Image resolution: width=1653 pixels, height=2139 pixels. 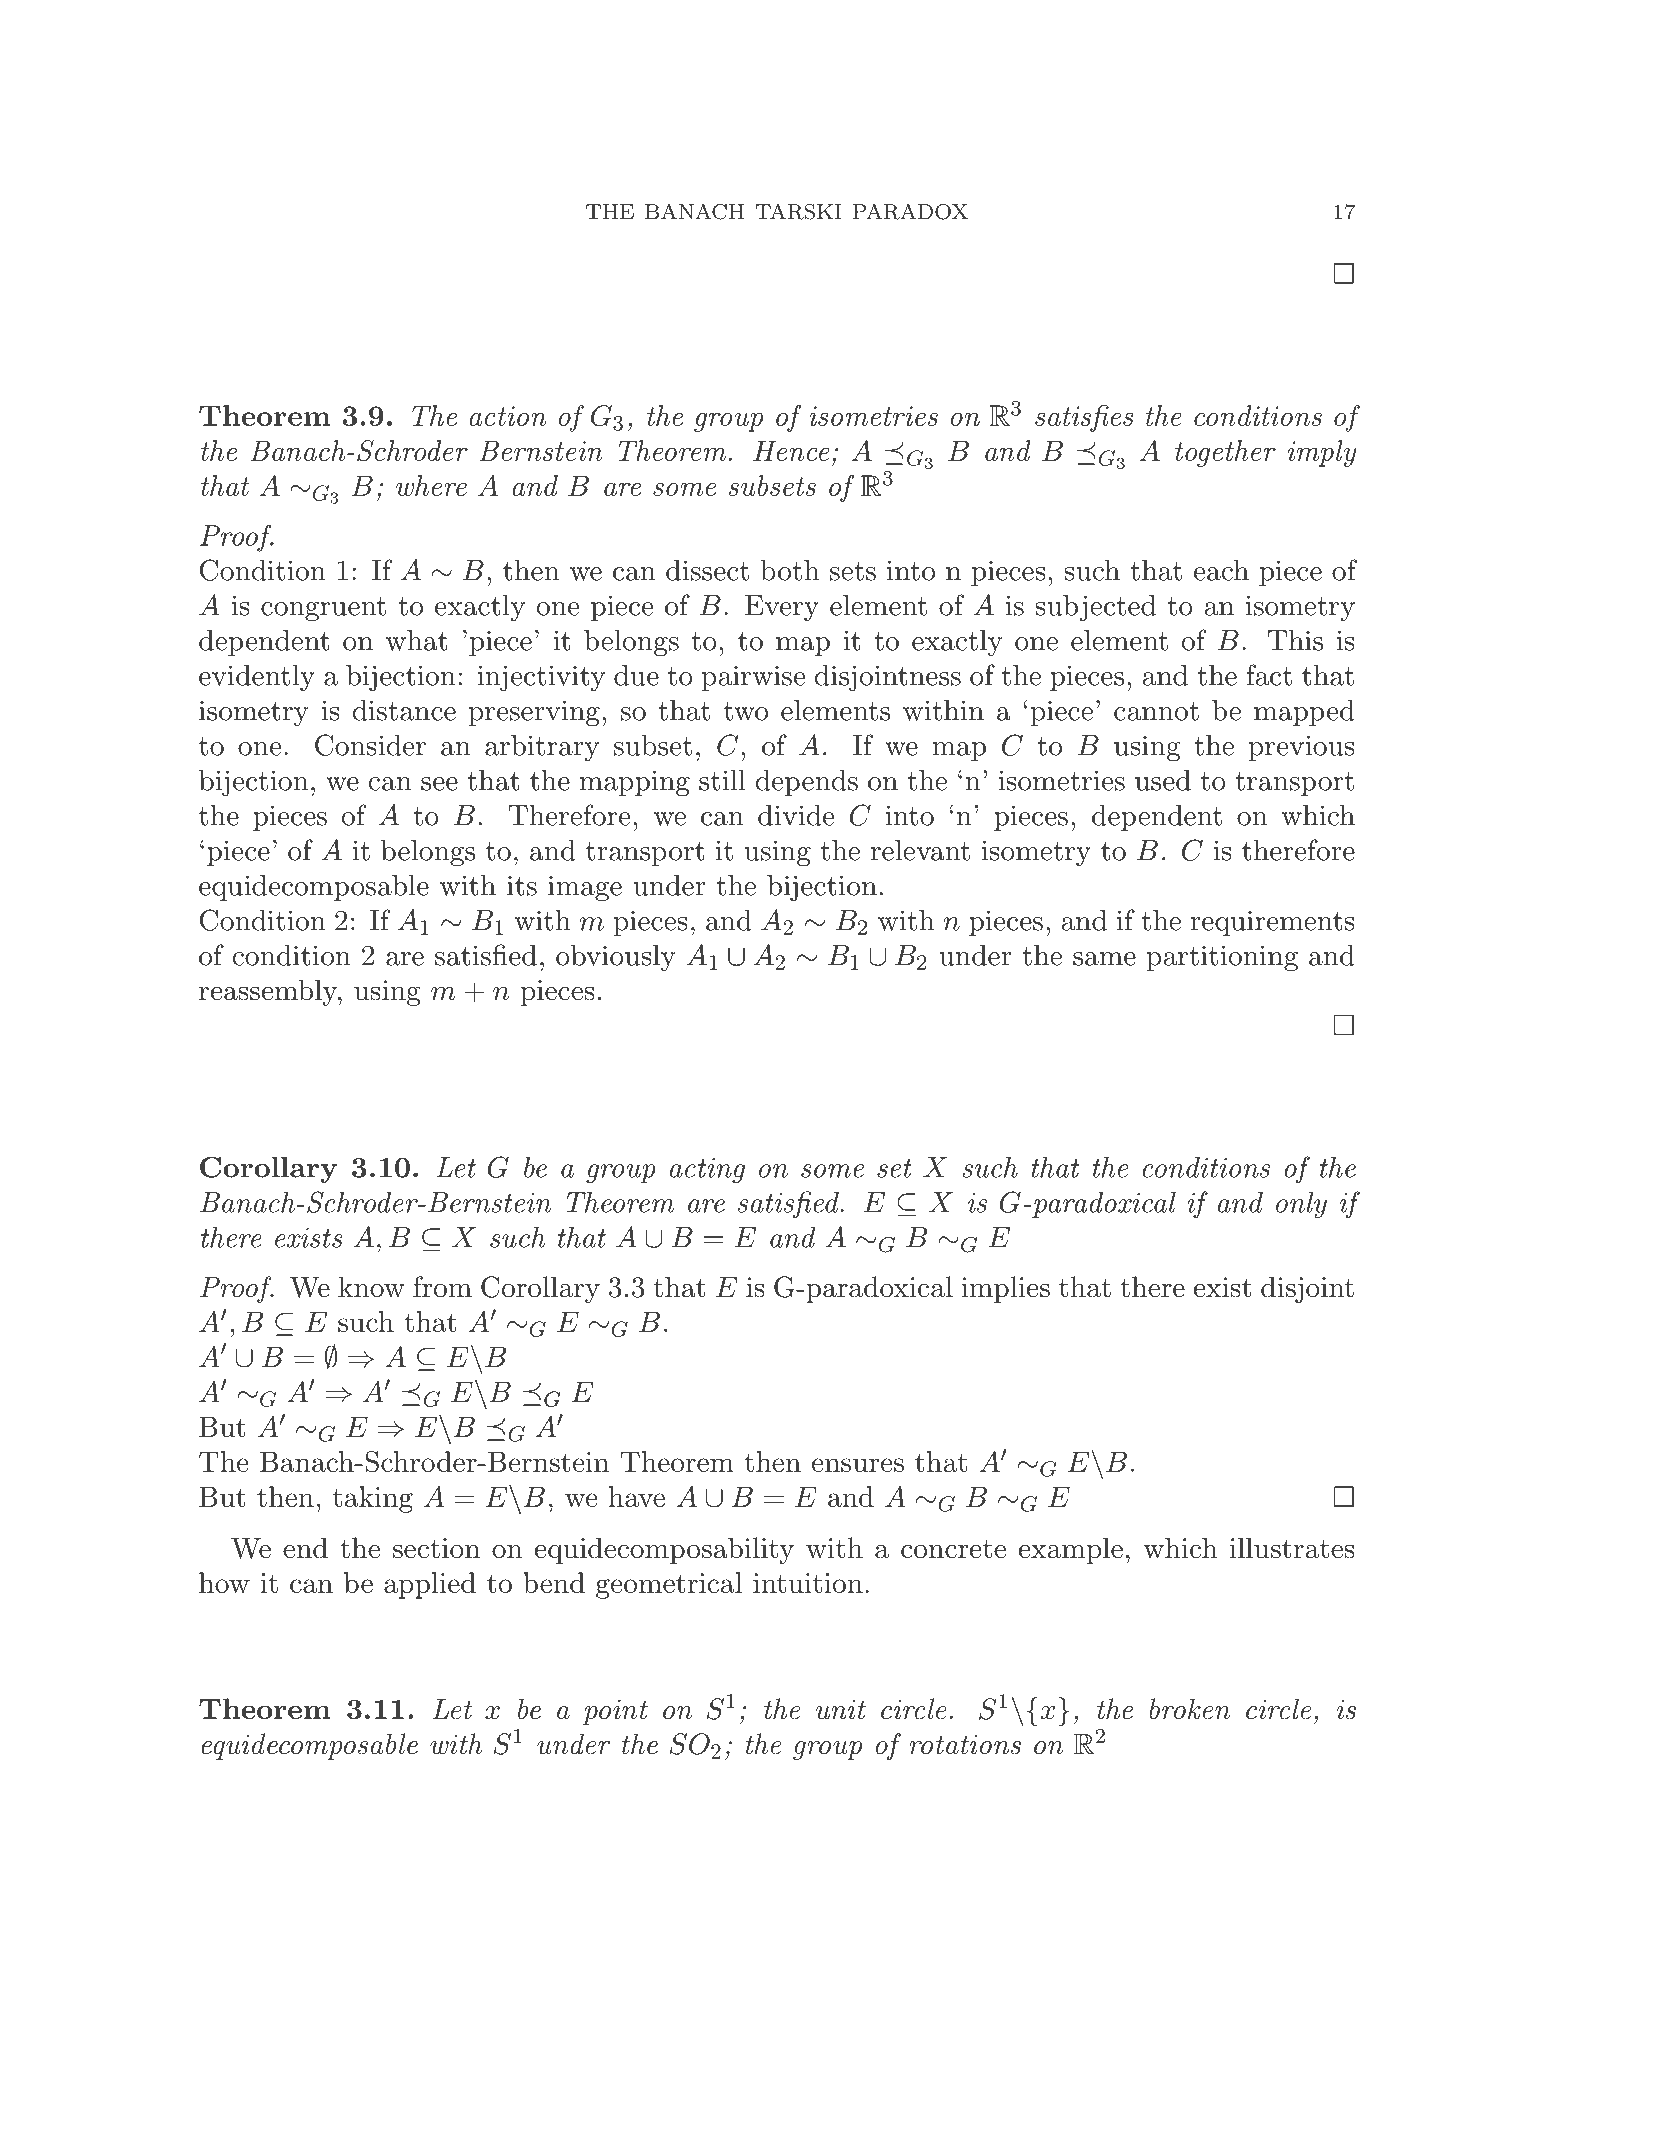 I want to click on obviously, so click(x=616, y=958).
